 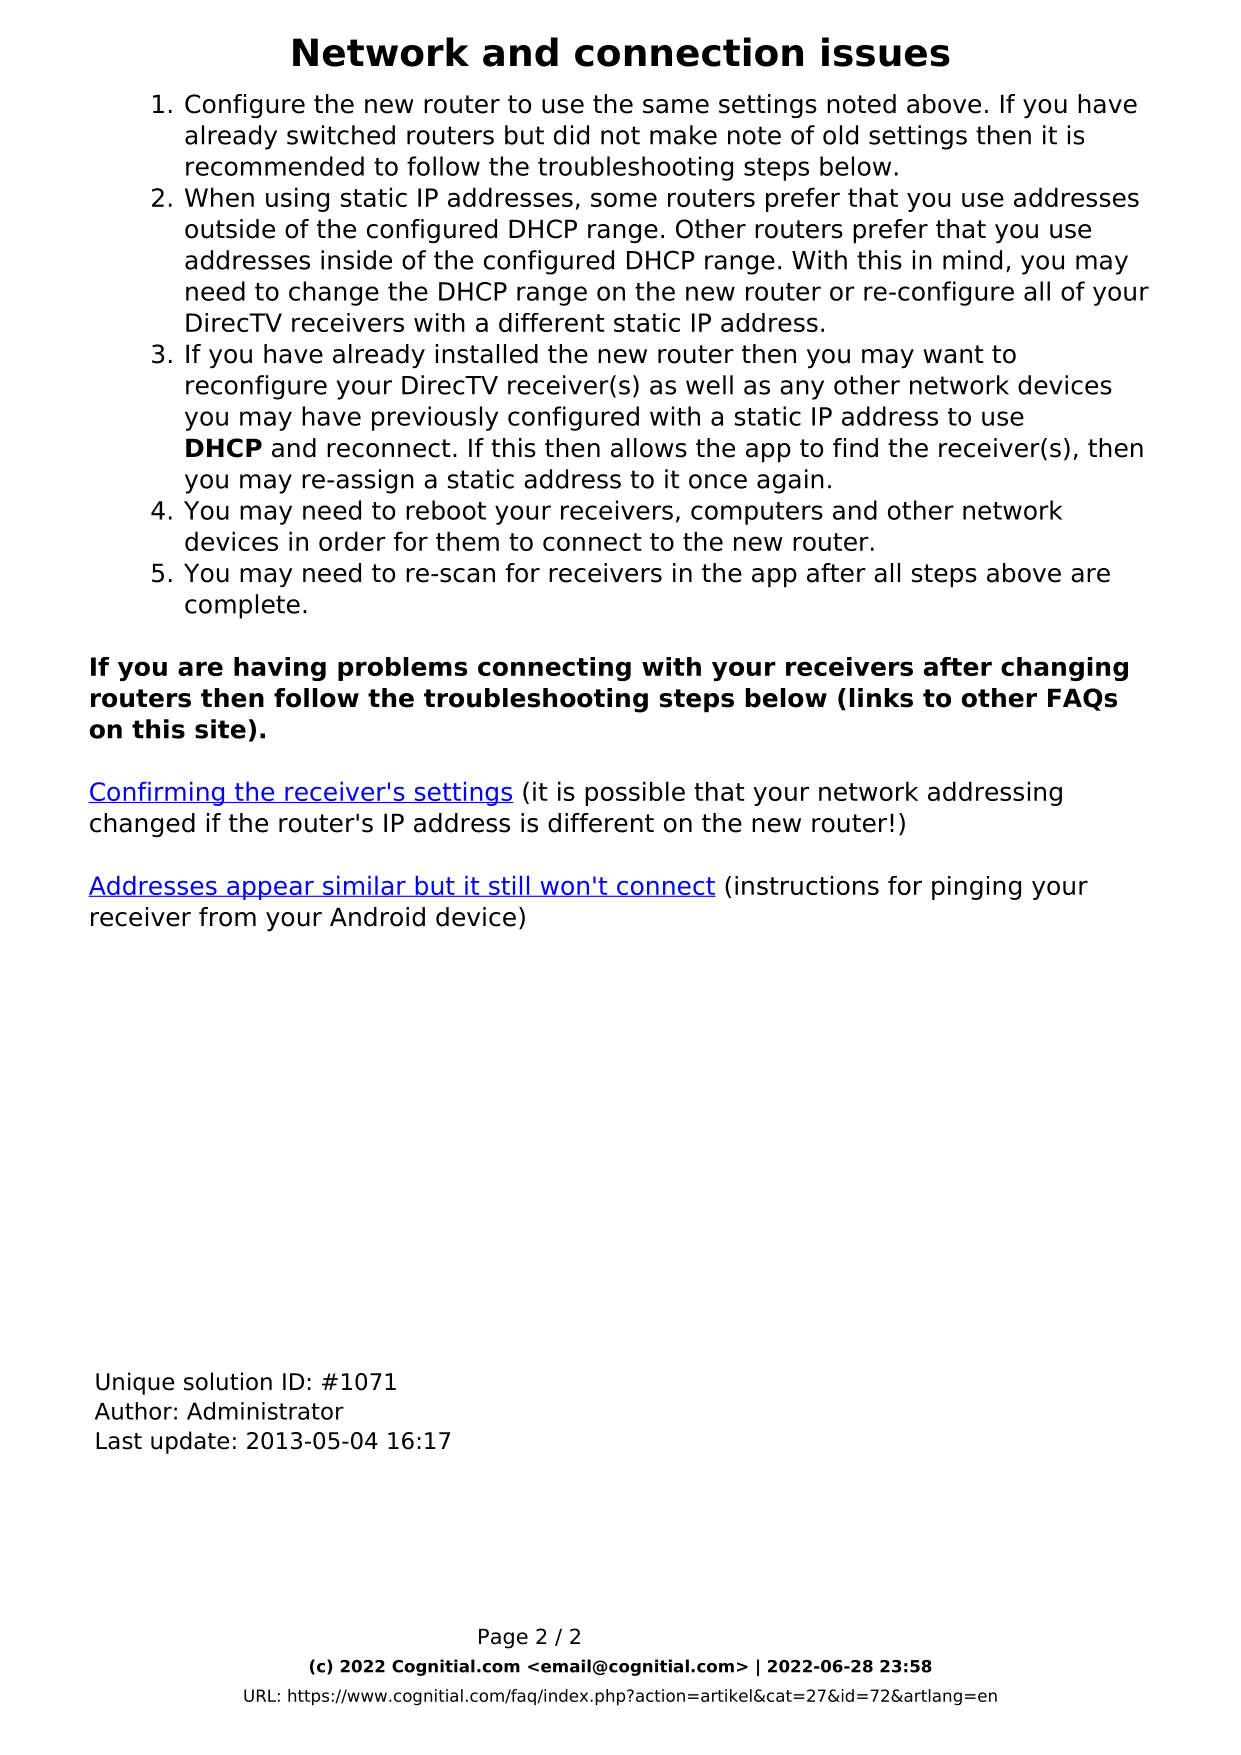 What do you see at coordinates (886, 52) in the page?
I see `issues` at bounding box center [886, 52].
